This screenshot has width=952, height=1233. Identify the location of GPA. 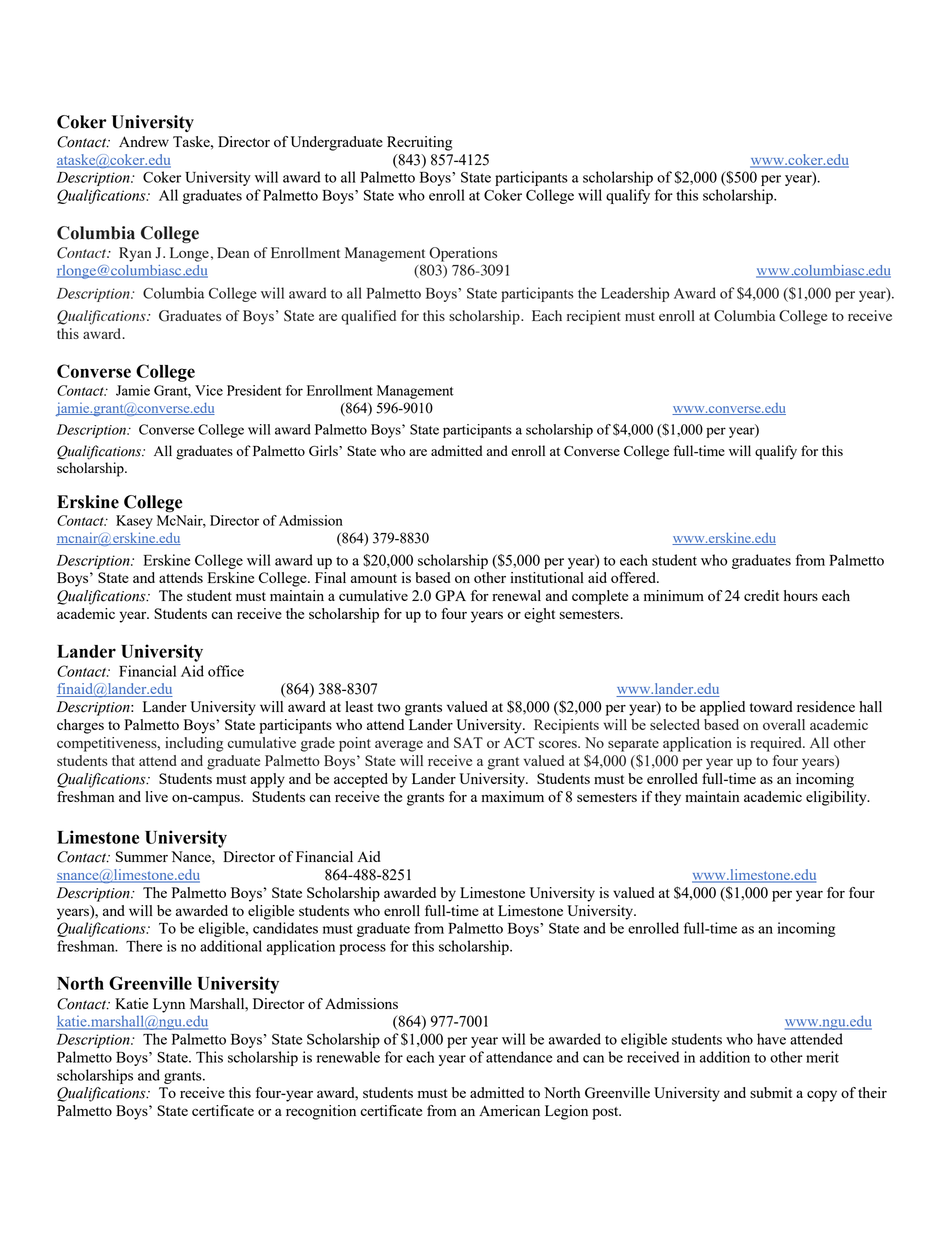
(450, 595).
